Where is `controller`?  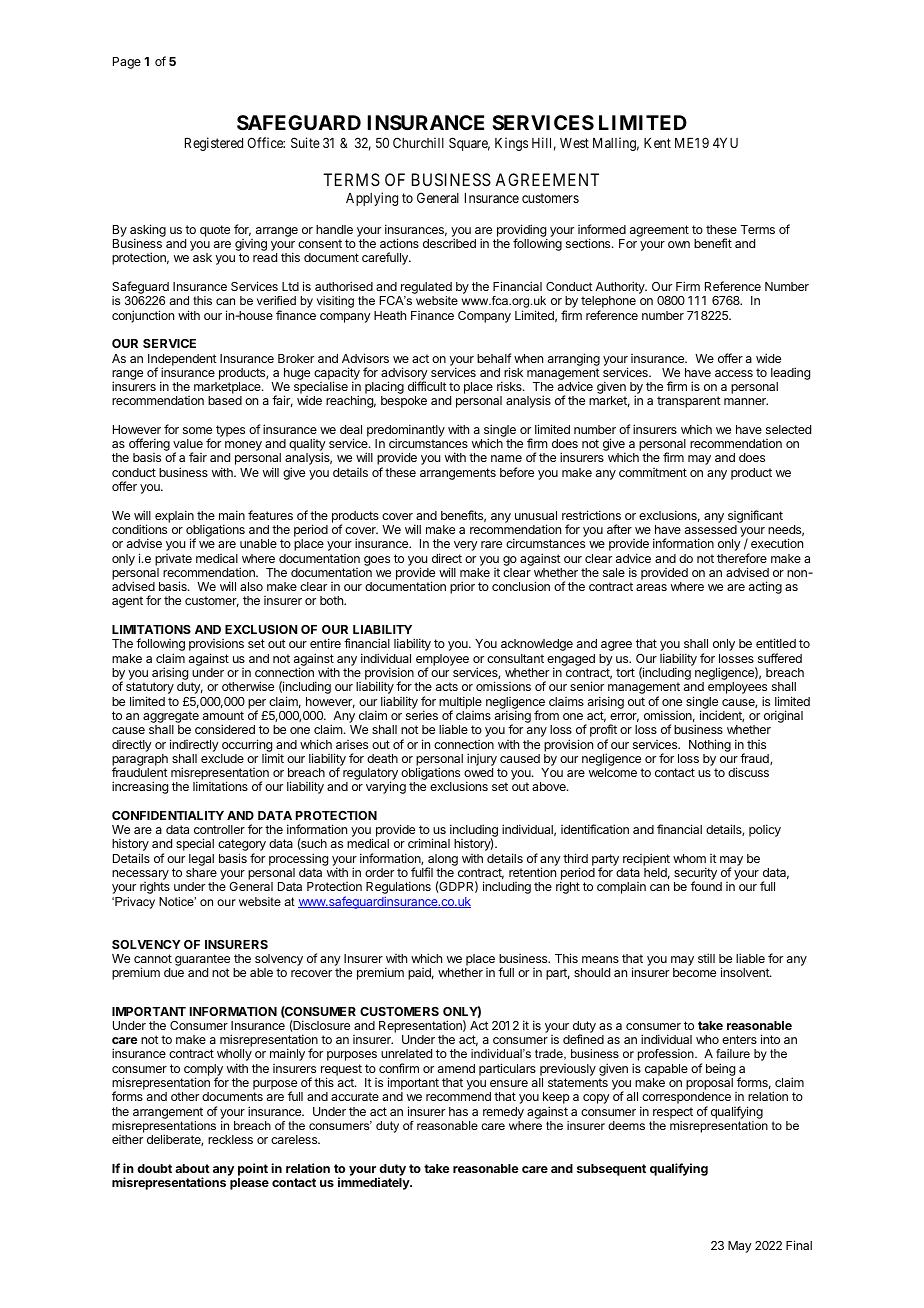 controller is located at coordinates (219, 829).
